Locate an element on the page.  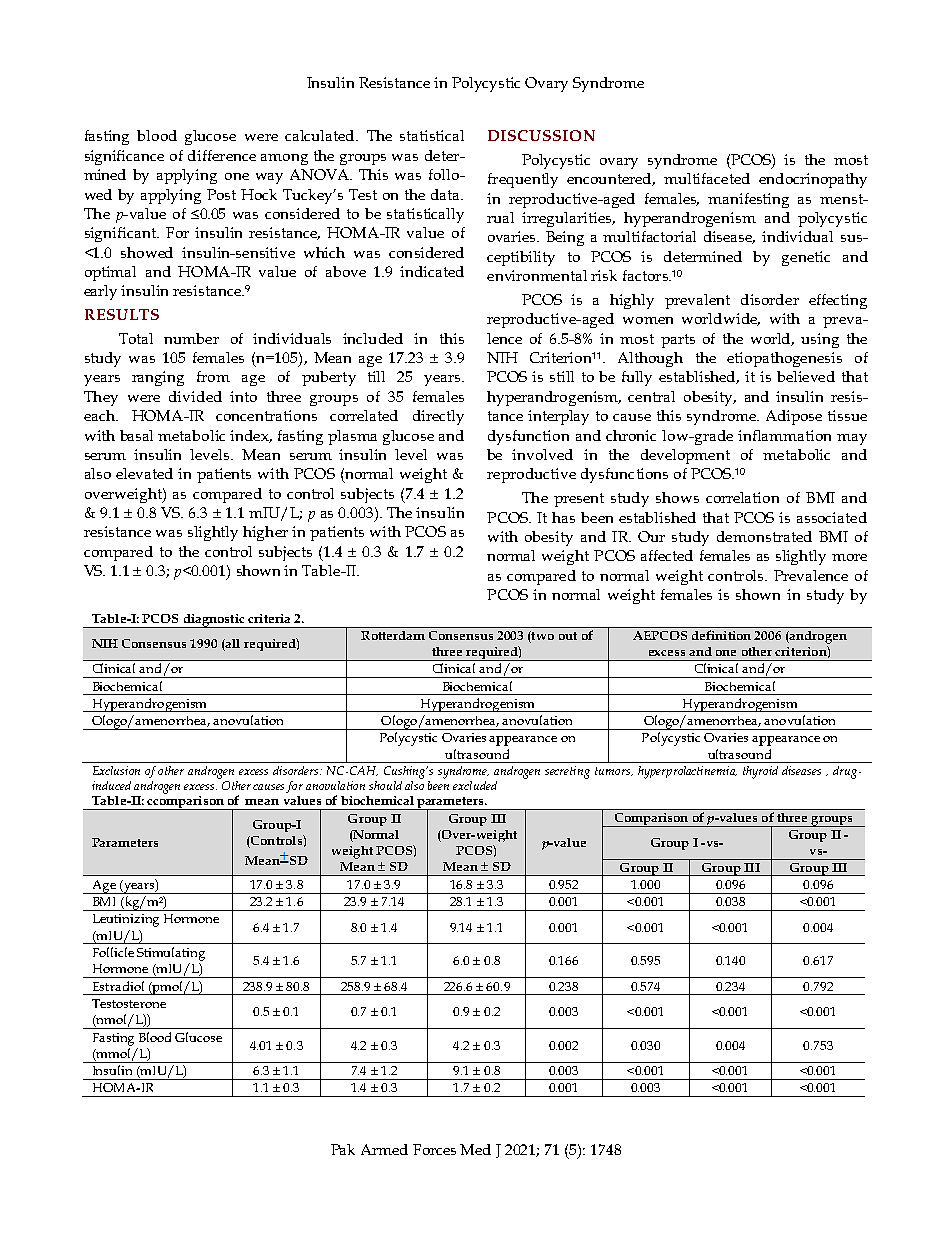
data is located at coordinates (447, 194).
